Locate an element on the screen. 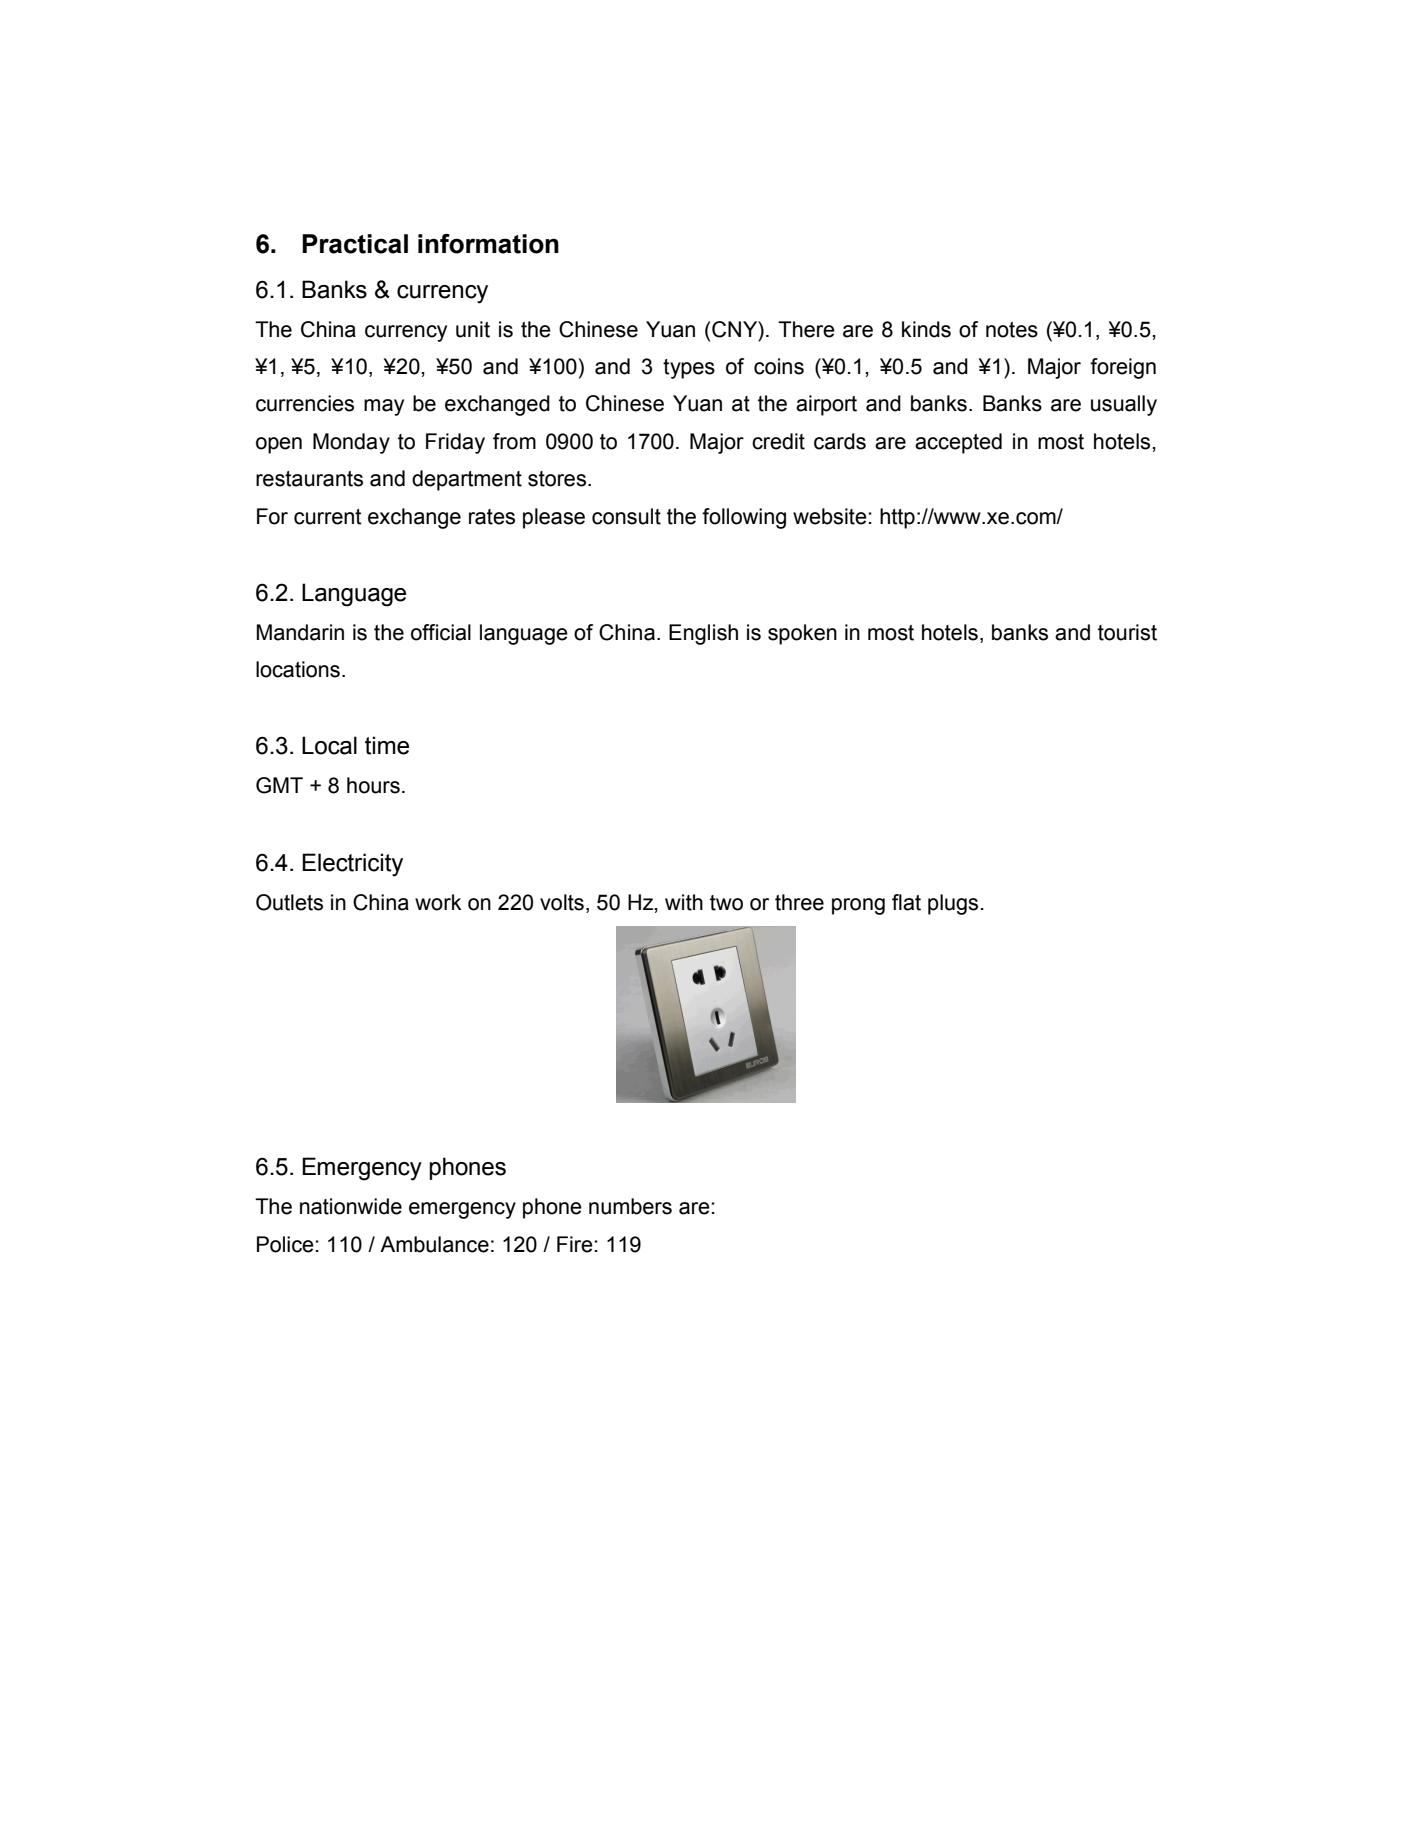 The height and width of the screenshot is (1830, 1414). English is located at coordinates (703, 634).
